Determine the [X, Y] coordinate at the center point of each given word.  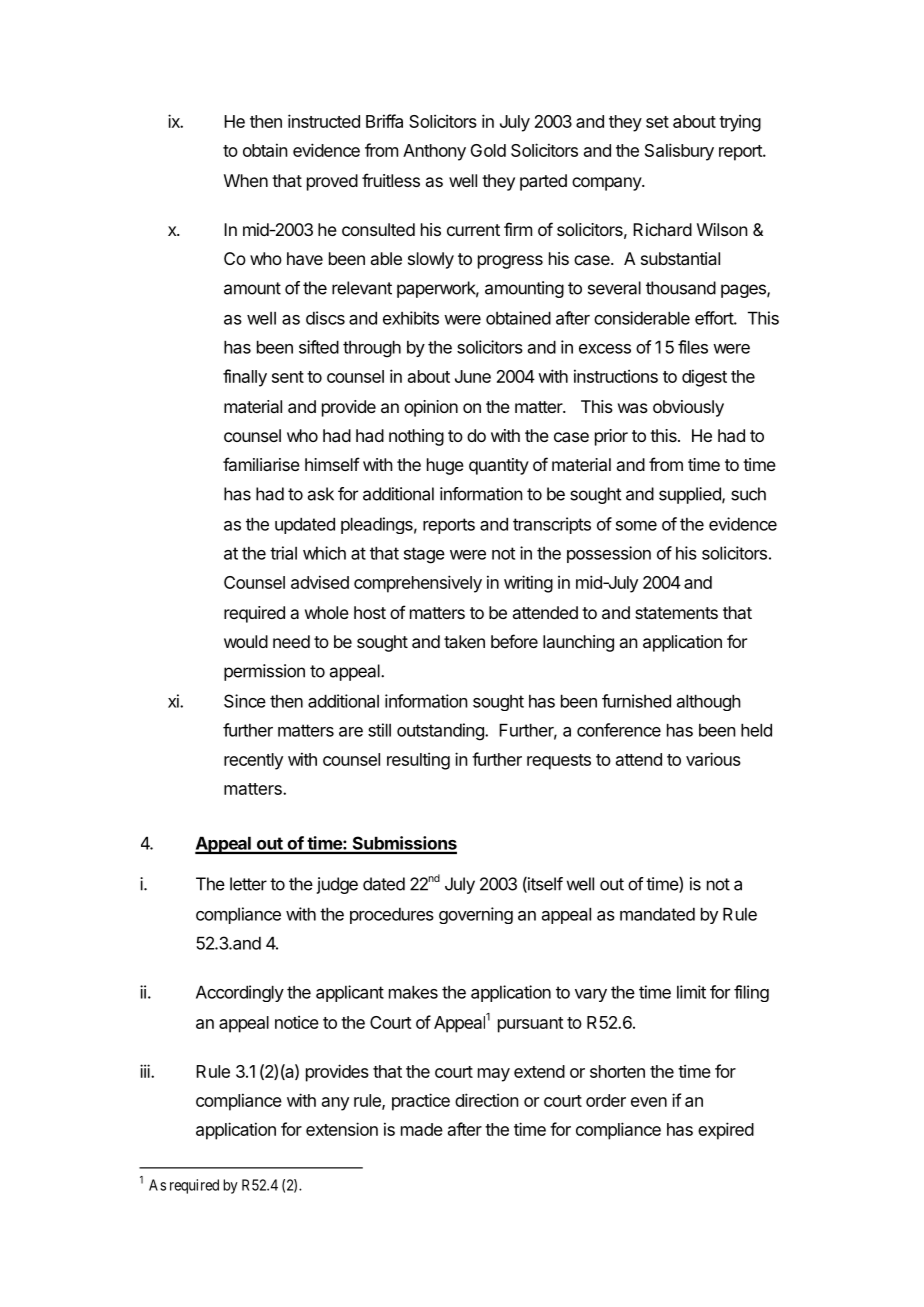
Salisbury [679, 152]
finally [245, 378]
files [693, 347]
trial [283, 553]
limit [691, 992]
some [636, 526]
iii [146, 1071]
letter [248, 884]
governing [476, 915]
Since [245, 701]
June [473, 376]
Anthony [434, 152]
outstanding [441, 732]
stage [424, 555]
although [709, 702]
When [246, 180]
